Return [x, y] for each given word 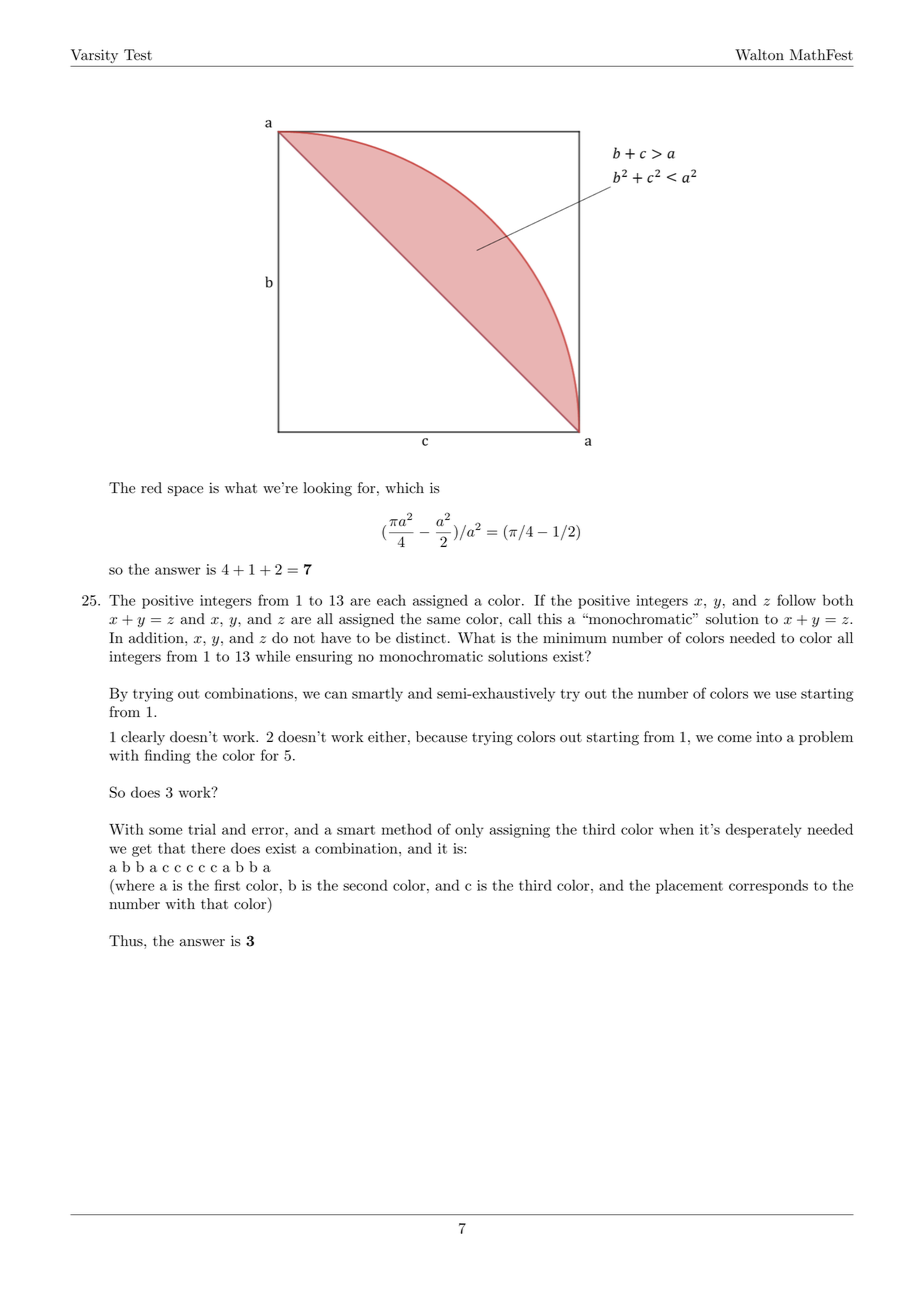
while [273, 656]
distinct [421, 638]
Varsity [94, 56]
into [769, 737]
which [404, 488]
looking [327, 489]
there [208, 848]
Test [138, 55]
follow [796, 600]
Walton [759, 55]
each [391, 600]
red [151, 488]
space [185, 491]
